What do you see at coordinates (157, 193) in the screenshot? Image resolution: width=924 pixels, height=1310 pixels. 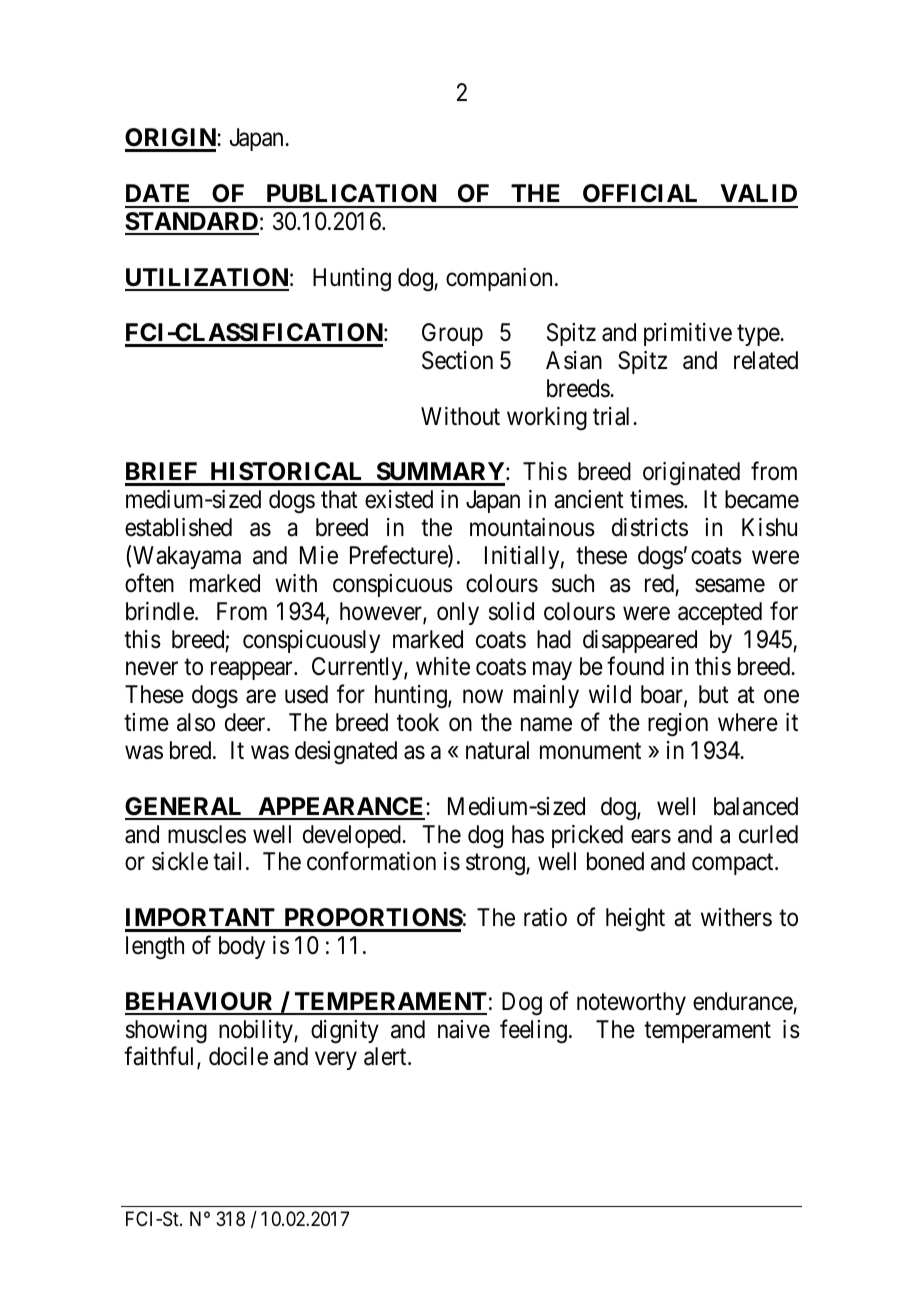 I see `DATE` at bounding box center [157, 193].
